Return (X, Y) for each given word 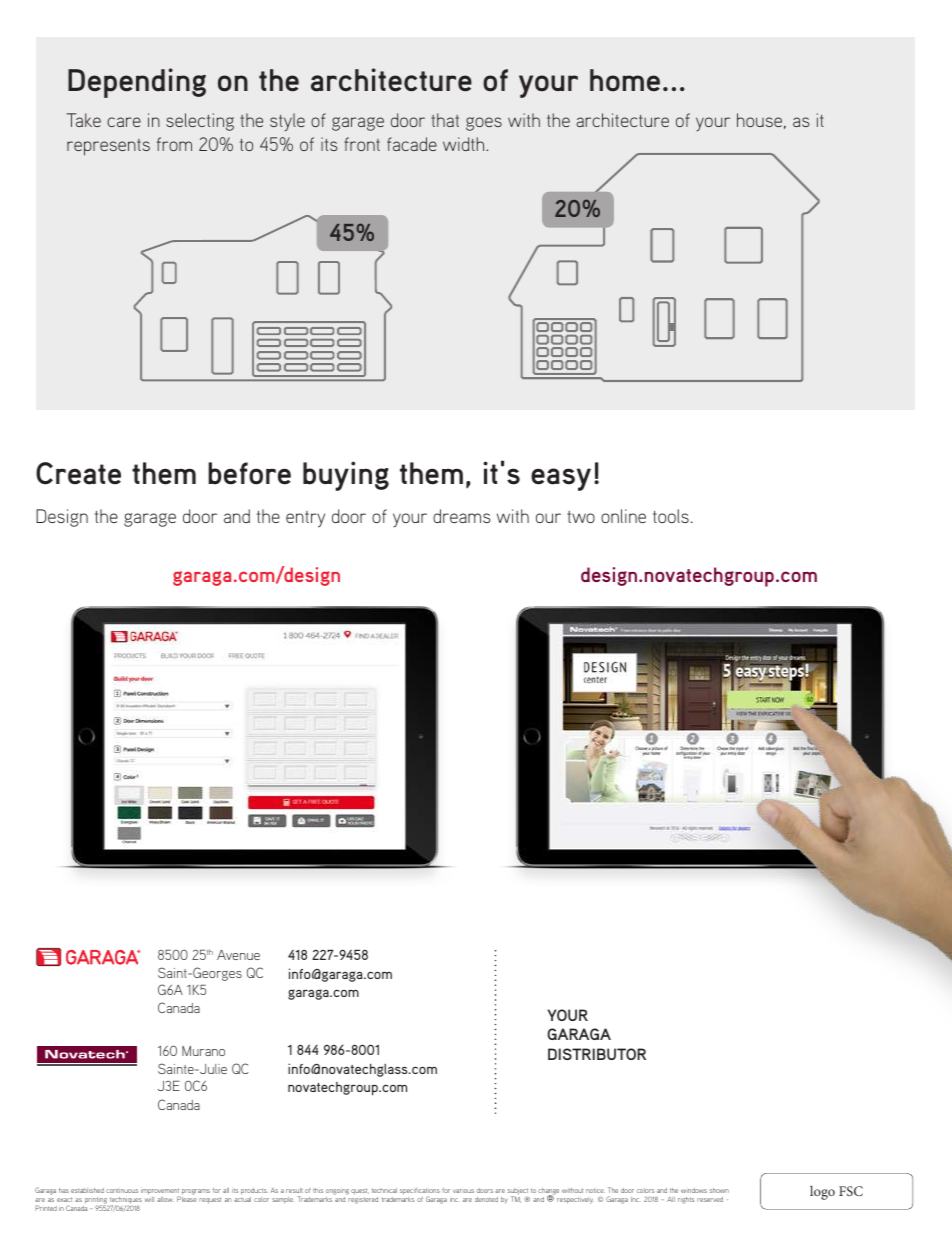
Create (78, 473)
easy (561, 479)
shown (719, 1190)
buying (346, 476)
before (249, 473)
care (124, 122)
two (581, 517)
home (625, 80)
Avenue (238, 955)
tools (671, 516)
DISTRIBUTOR (597, 1054)
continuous (122, 1191)
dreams (462, 516)
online (623, 516)
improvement (161, 1193)
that (445, 120)
